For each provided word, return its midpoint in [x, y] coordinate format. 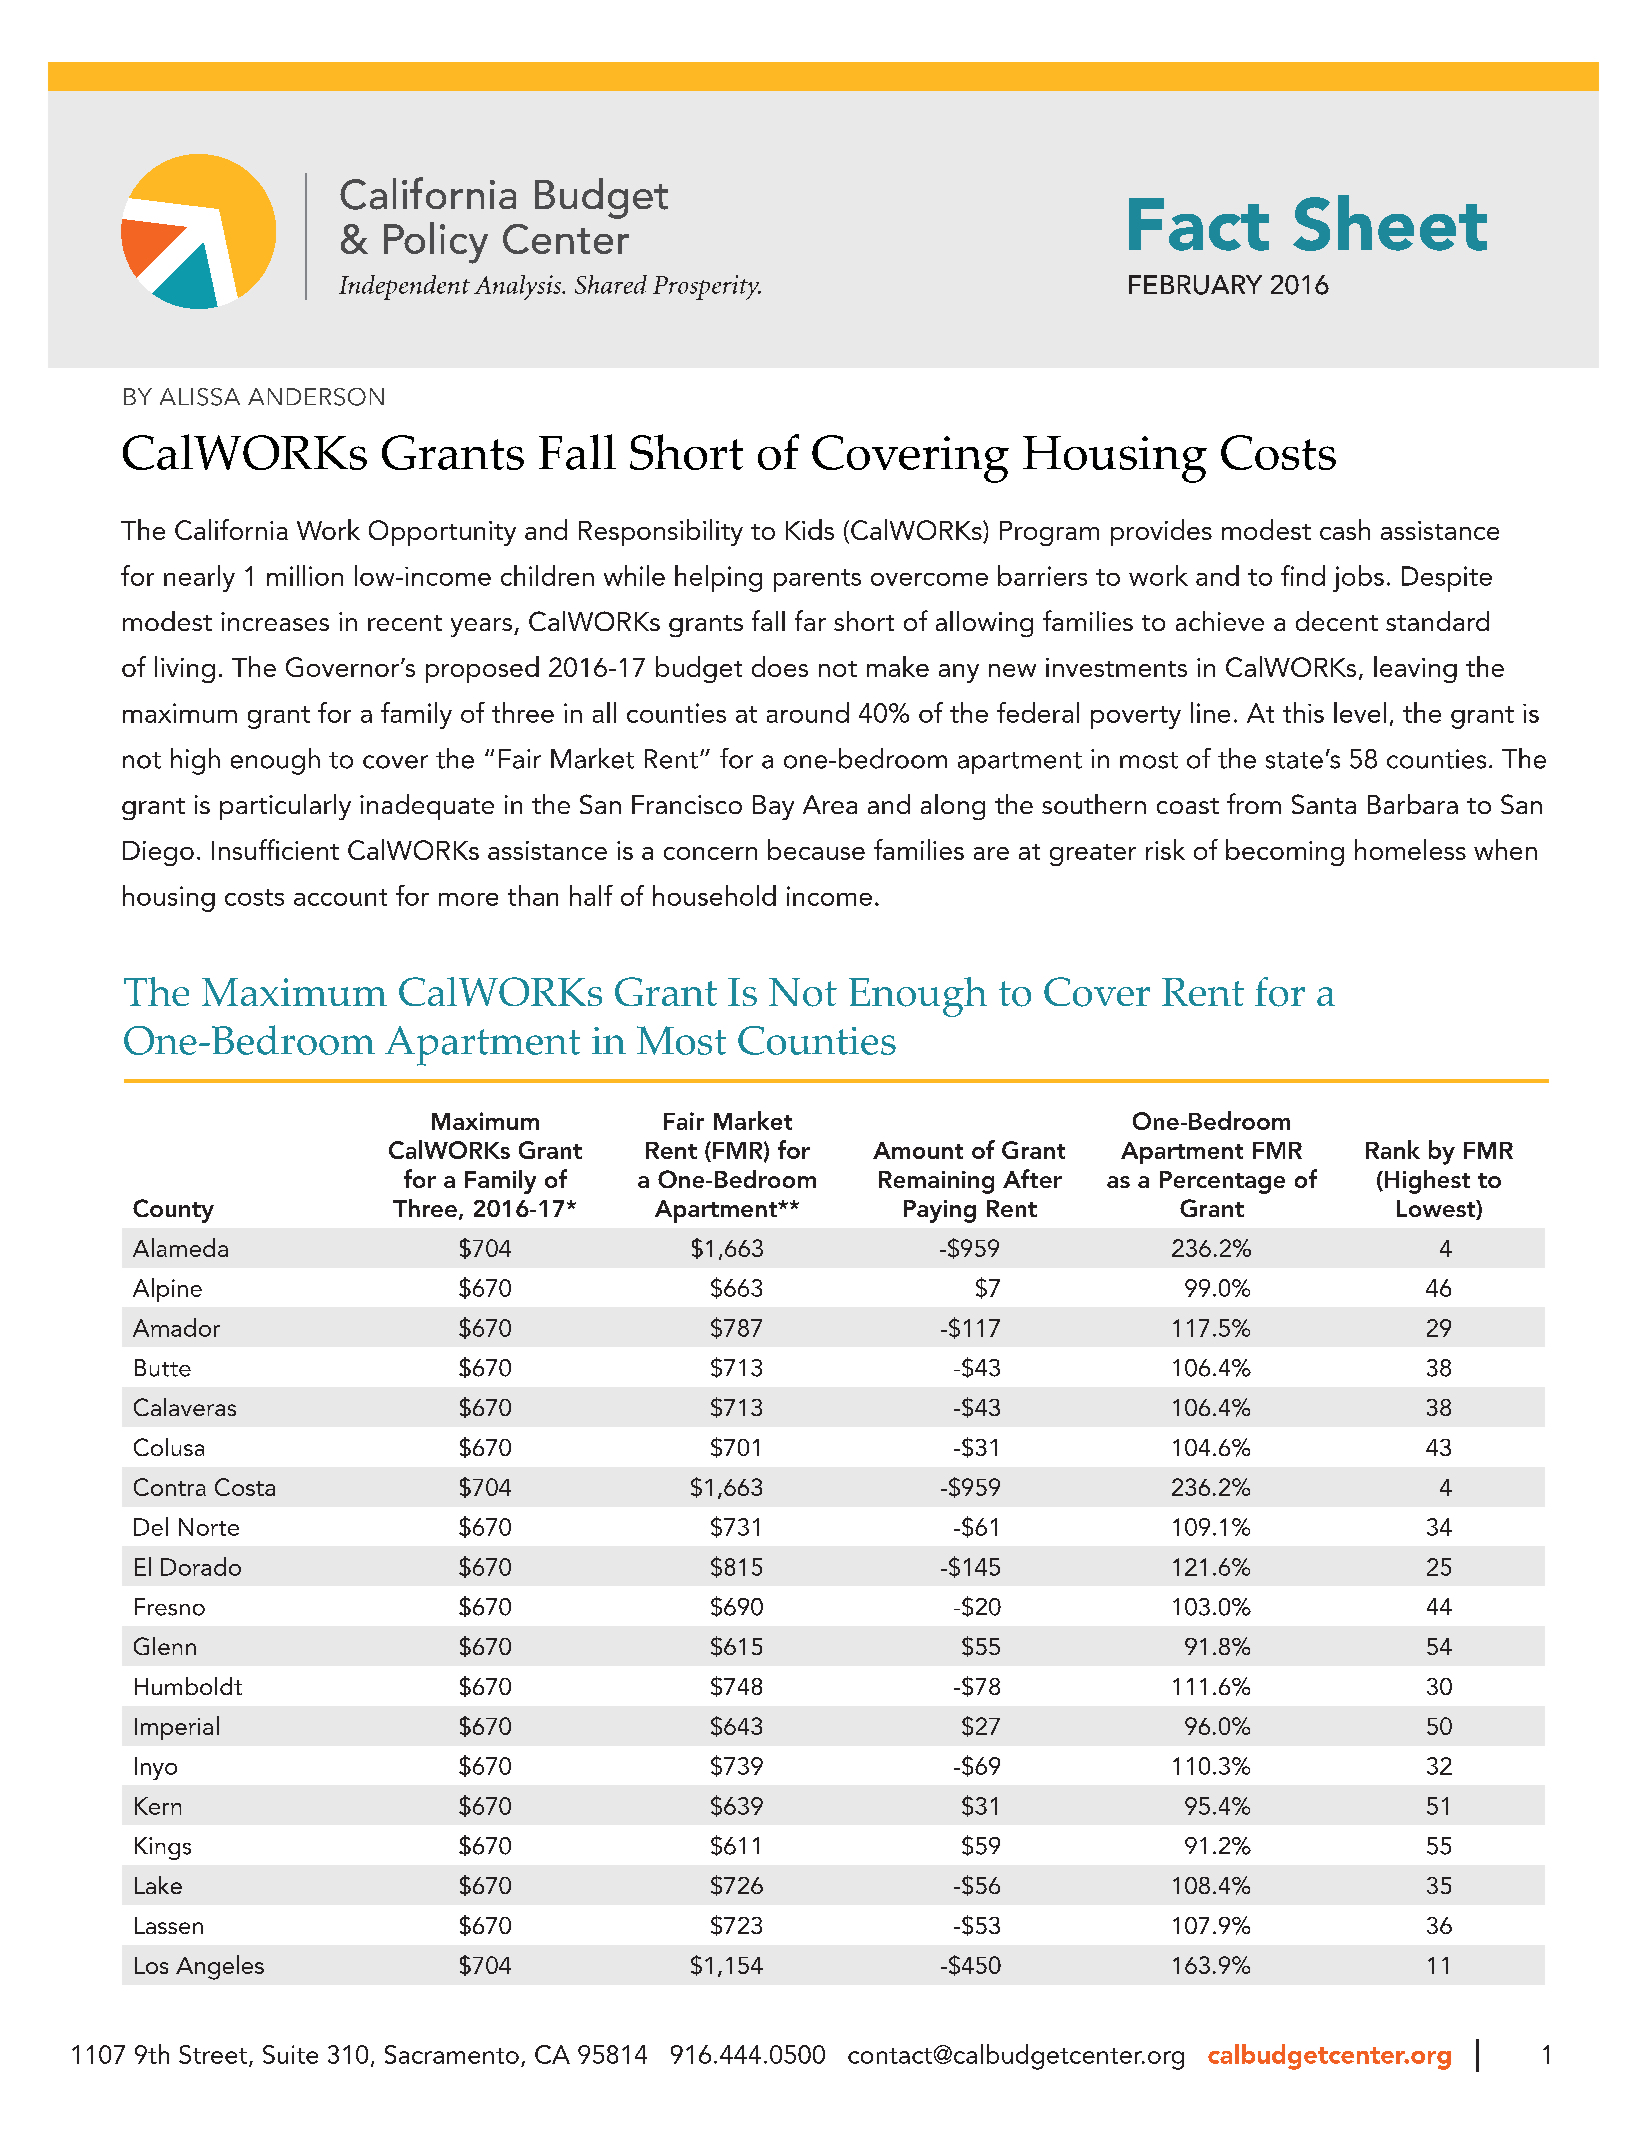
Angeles [220, 1967]
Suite [290, 2054]
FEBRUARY [1195, 285]
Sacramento [452, 2054]
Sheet [1390, 223]
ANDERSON [316, 397]
